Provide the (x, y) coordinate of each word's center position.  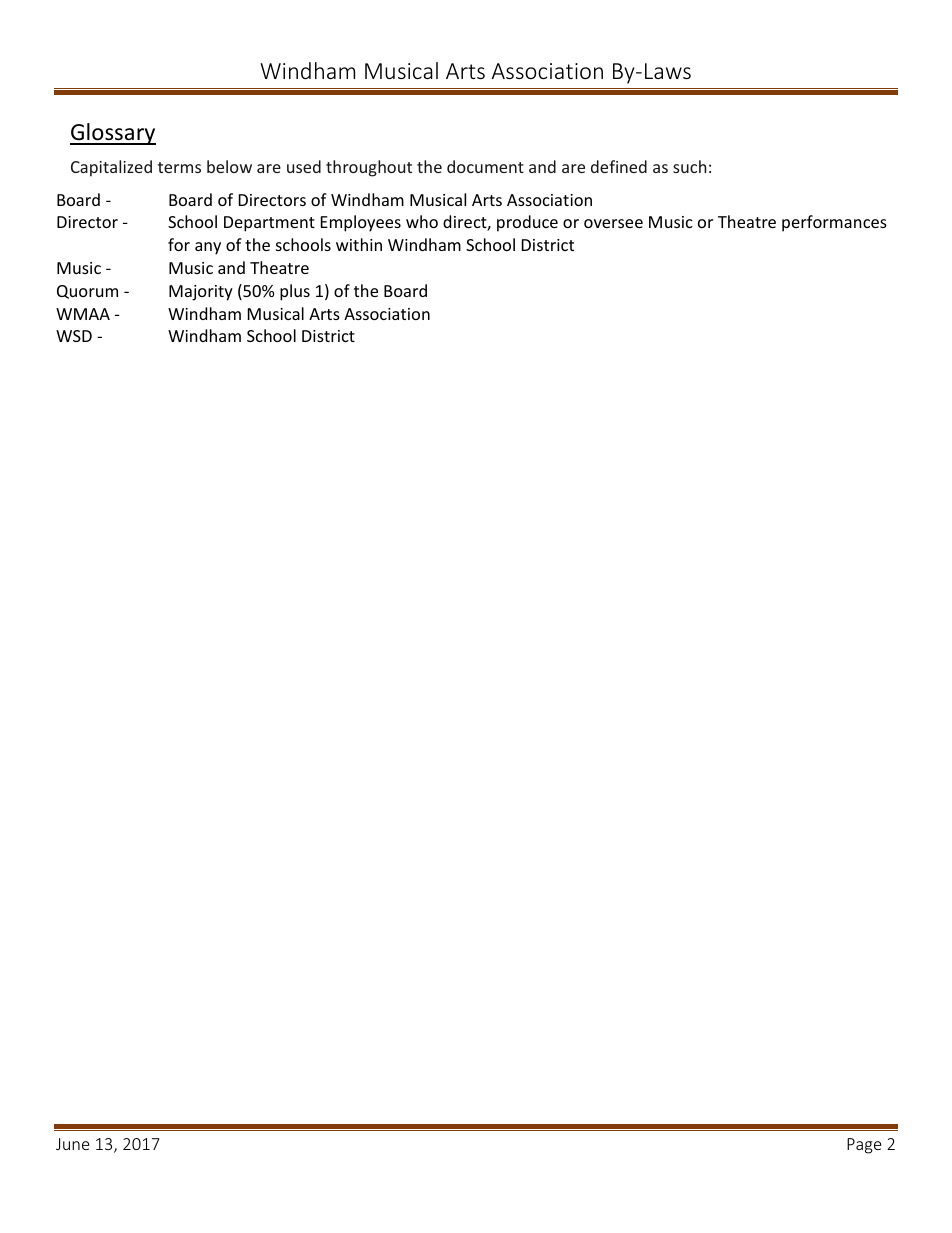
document (485, 166)
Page (864, 1146)
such (689, 166)
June (72, 1144)
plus (295, 292)
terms (179, 167)
